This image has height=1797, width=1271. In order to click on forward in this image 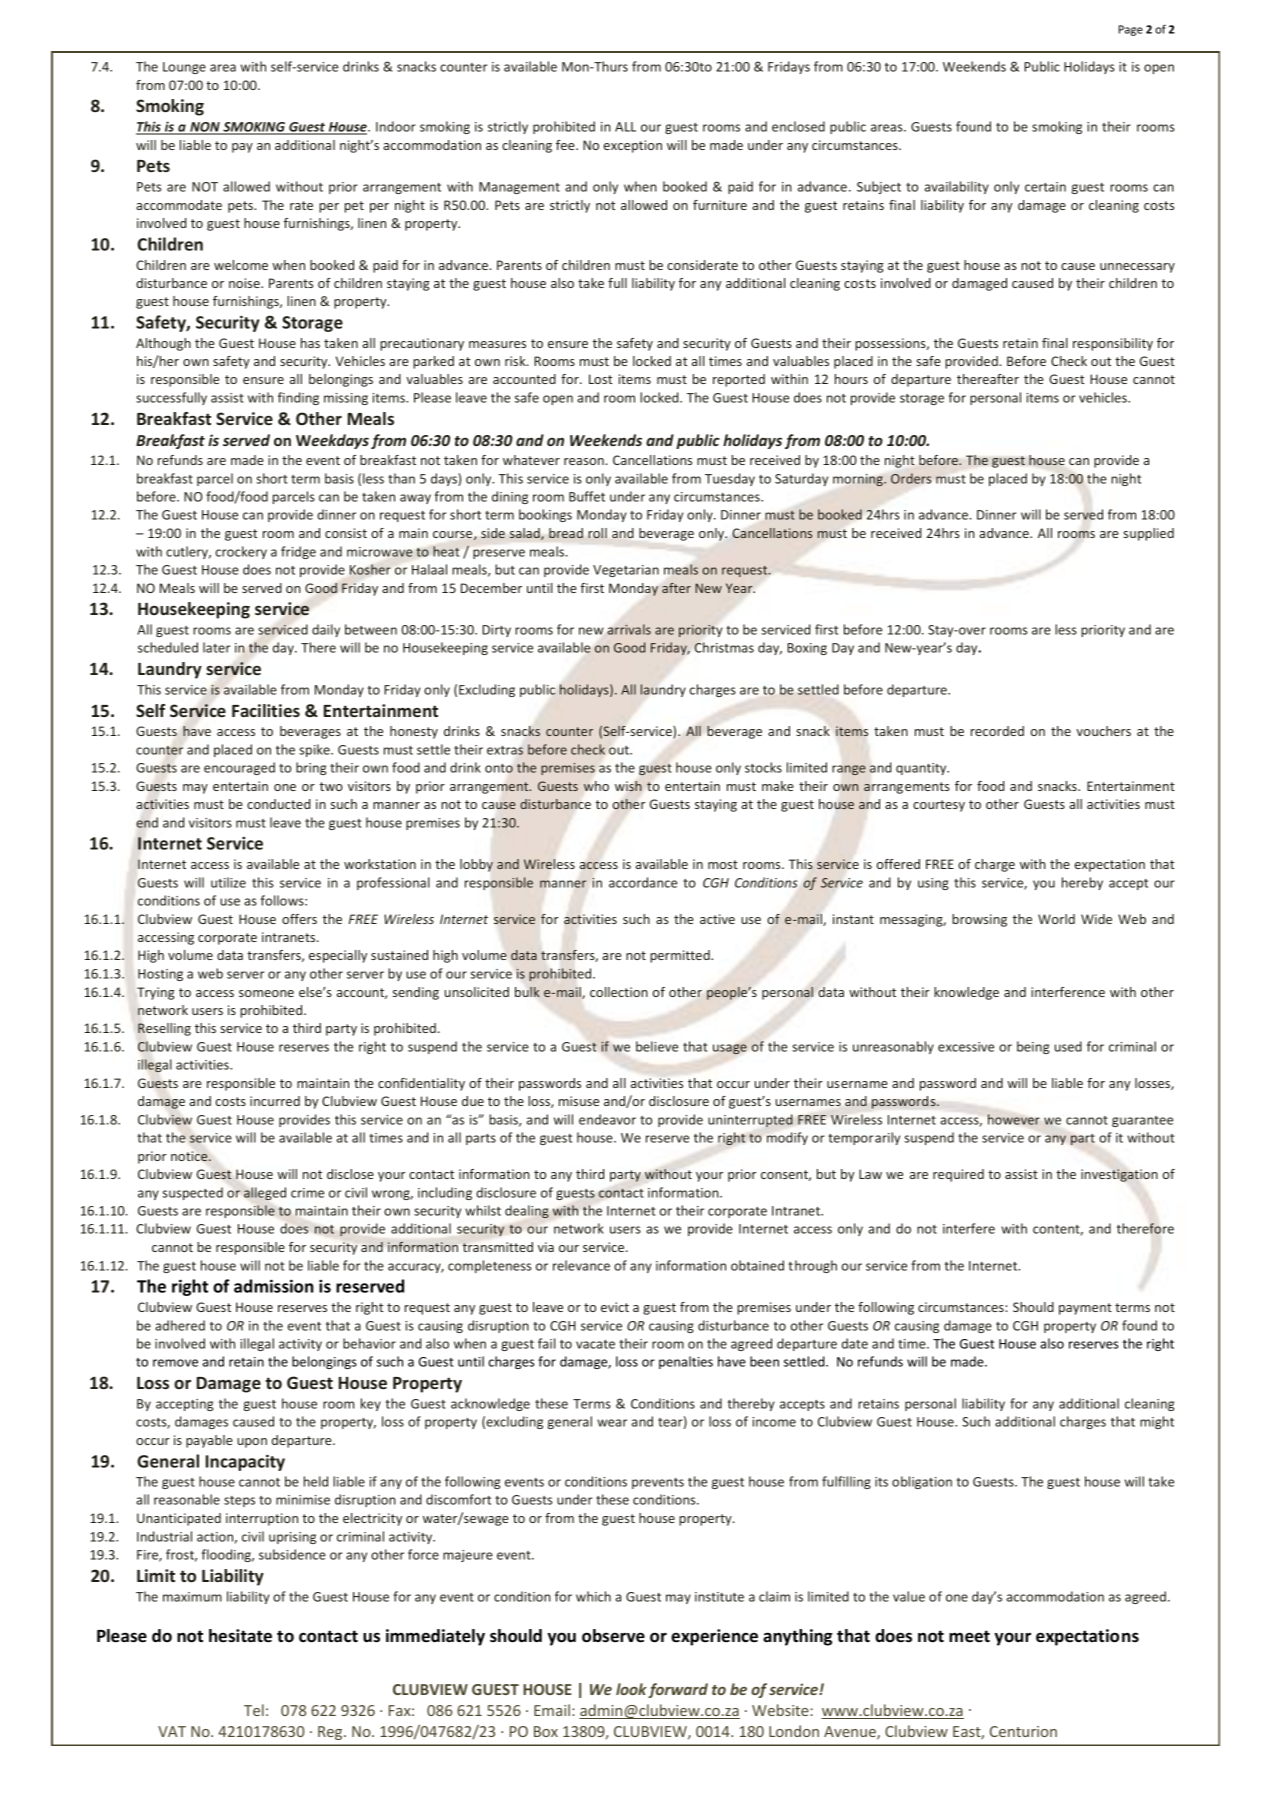, I will do `click(678, 1690)`.
